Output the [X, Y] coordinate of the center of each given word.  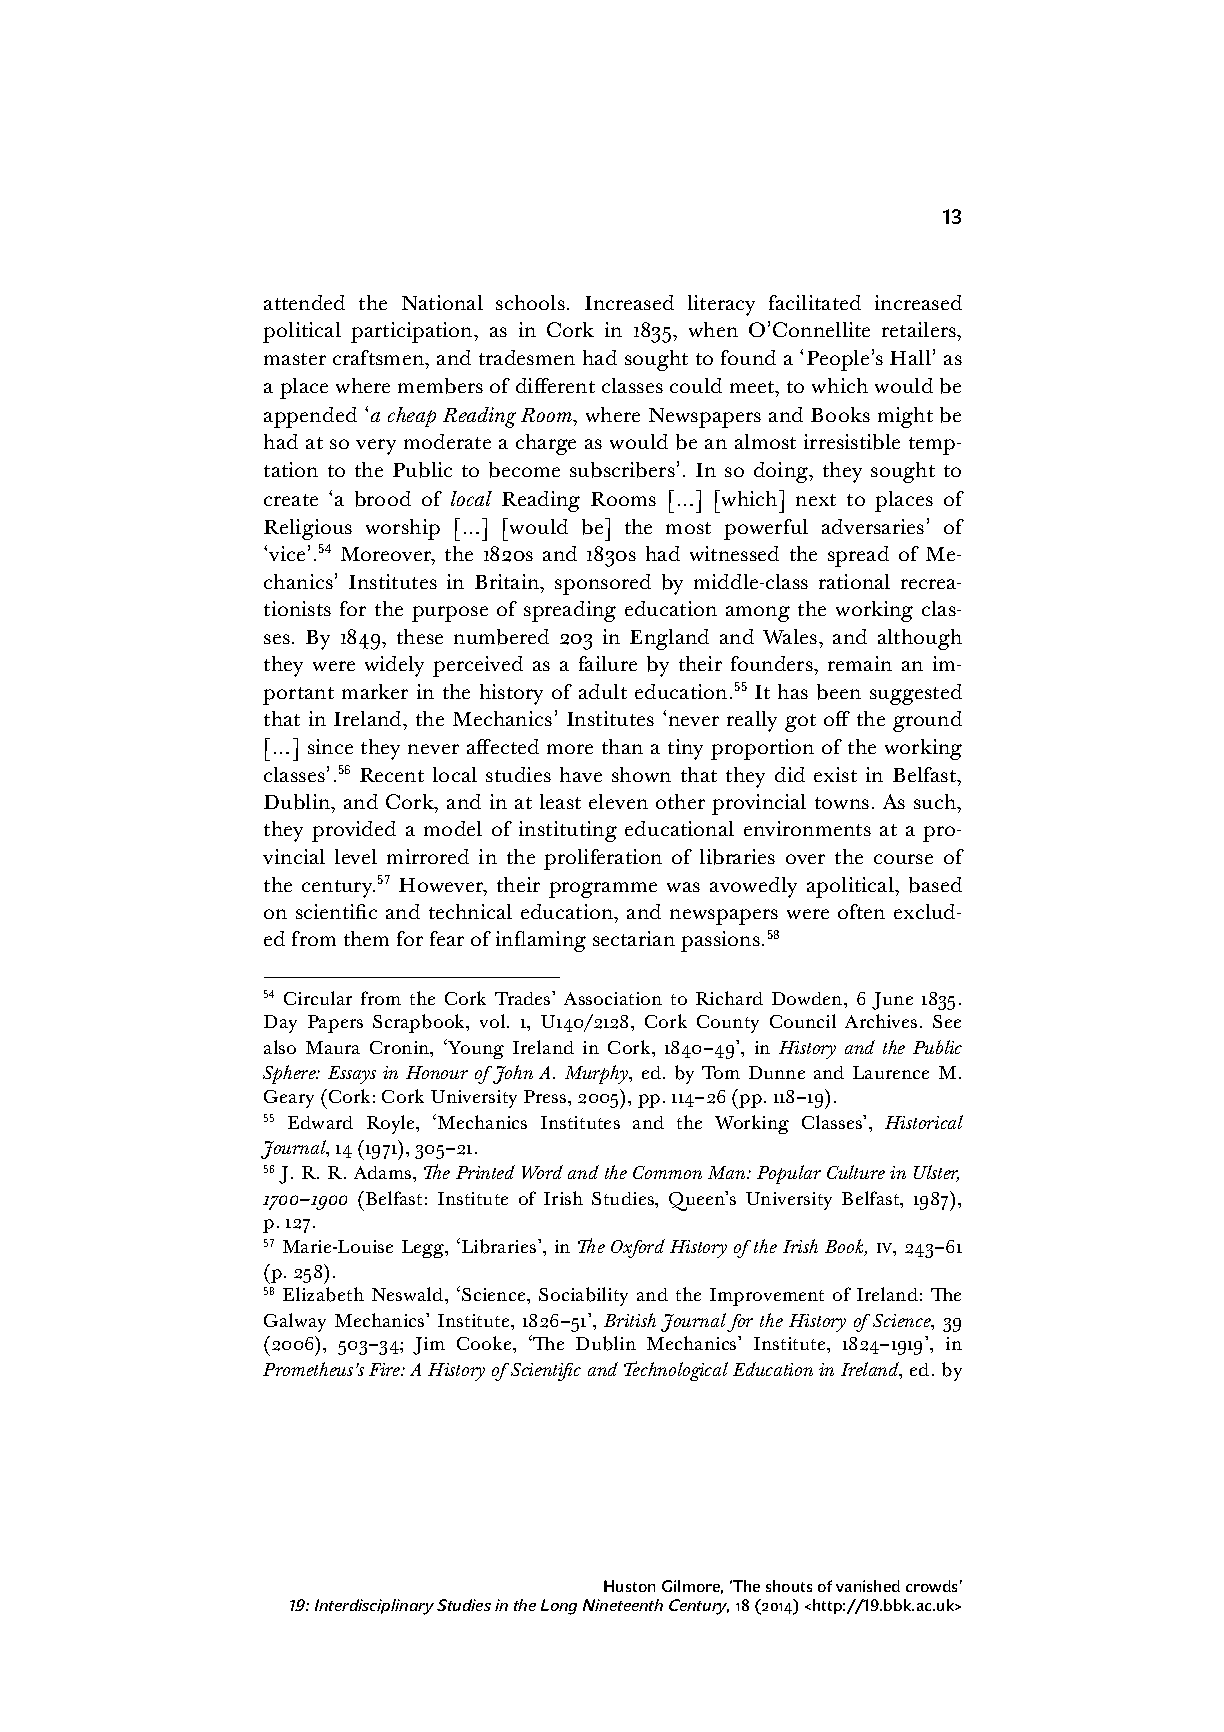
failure [608, 663]
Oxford [638, 1248]
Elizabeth [323, 1294]
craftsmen [380, 357]
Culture [856, 1172]
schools [530, 302]
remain [860, 663]
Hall [910, 357]
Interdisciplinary [374, 1607]
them [366, 938]
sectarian [634, 938]
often [861, 911]
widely [394, 666]
